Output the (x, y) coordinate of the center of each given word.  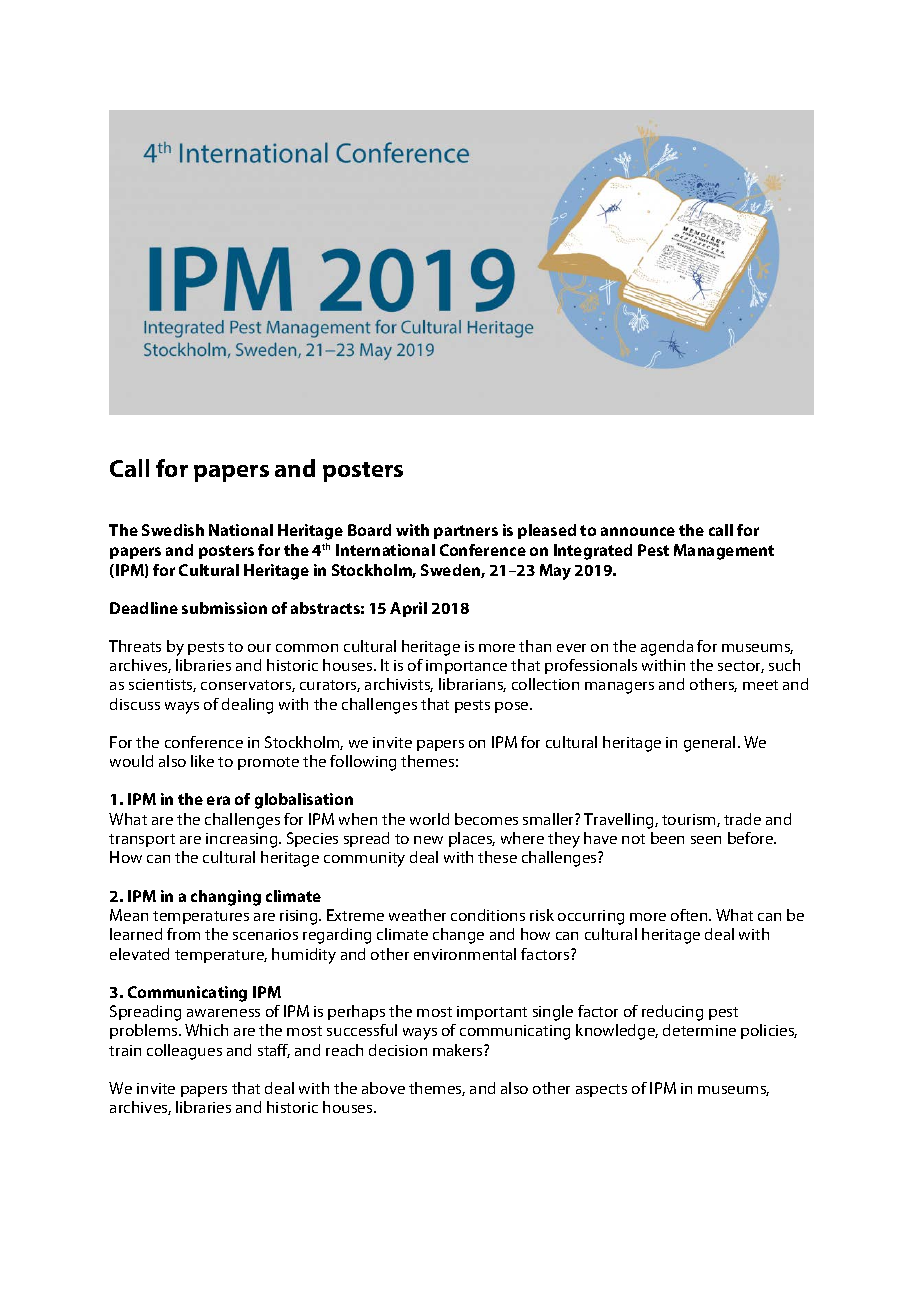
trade (742, 819)
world (429, 819)
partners (466, 532)
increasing (243, 840)
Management (724, 552)
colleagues (184, 1052)
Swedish (173, 530)
